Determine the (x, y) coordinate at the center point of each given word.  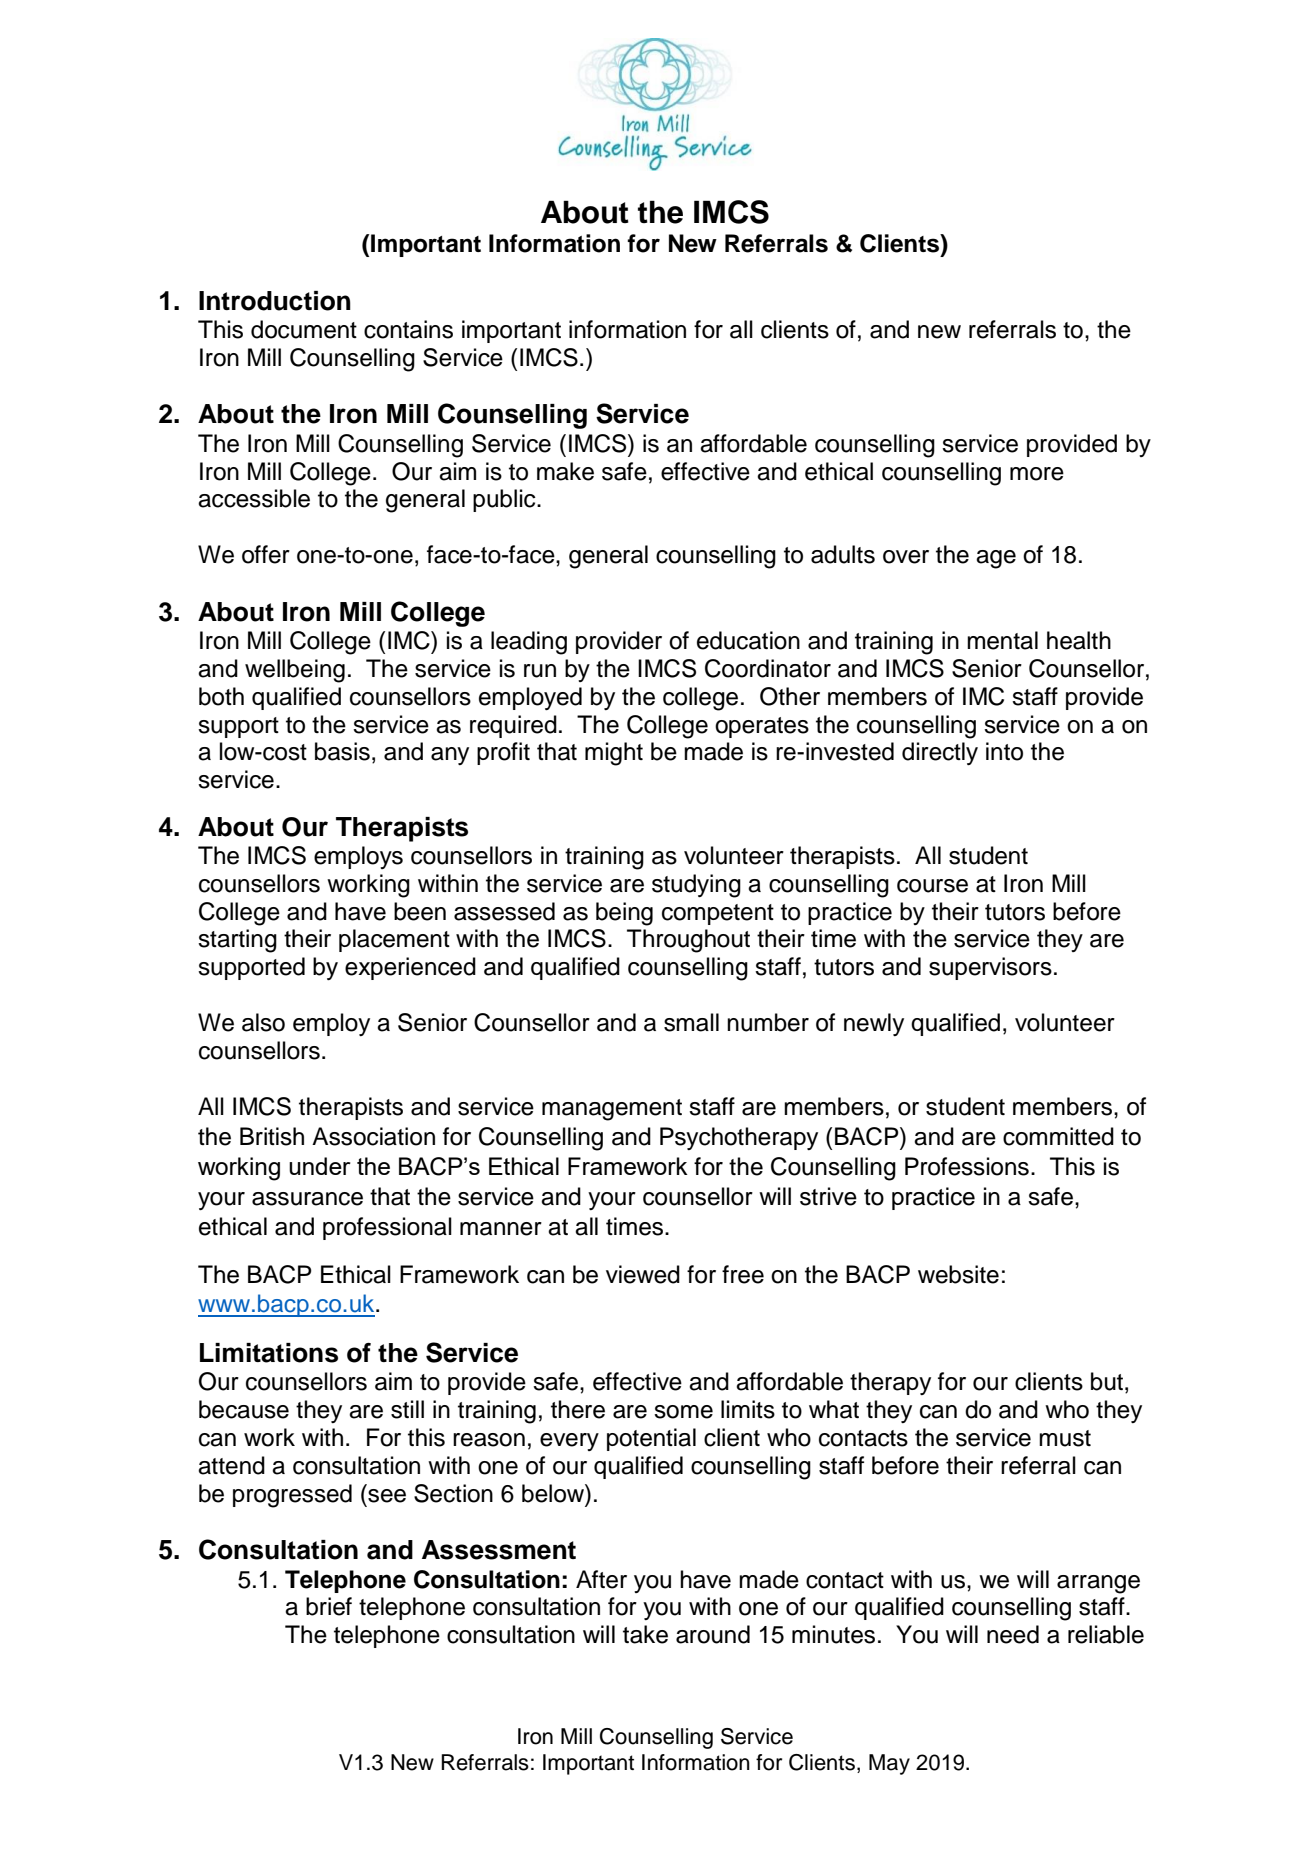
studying (696, 886)
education (748, 640)
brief (329, 1606)
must (1065, 1438)
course (932, 886)
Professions (967, 1166)
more (1037, 474)
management (612, 1110)
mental (1002, 640)
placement (394, 940)
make (565, 471)
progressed (292, 1496)
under (320, 1166)
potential (651, 1439)
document (304, 329)
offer (266, 554)
